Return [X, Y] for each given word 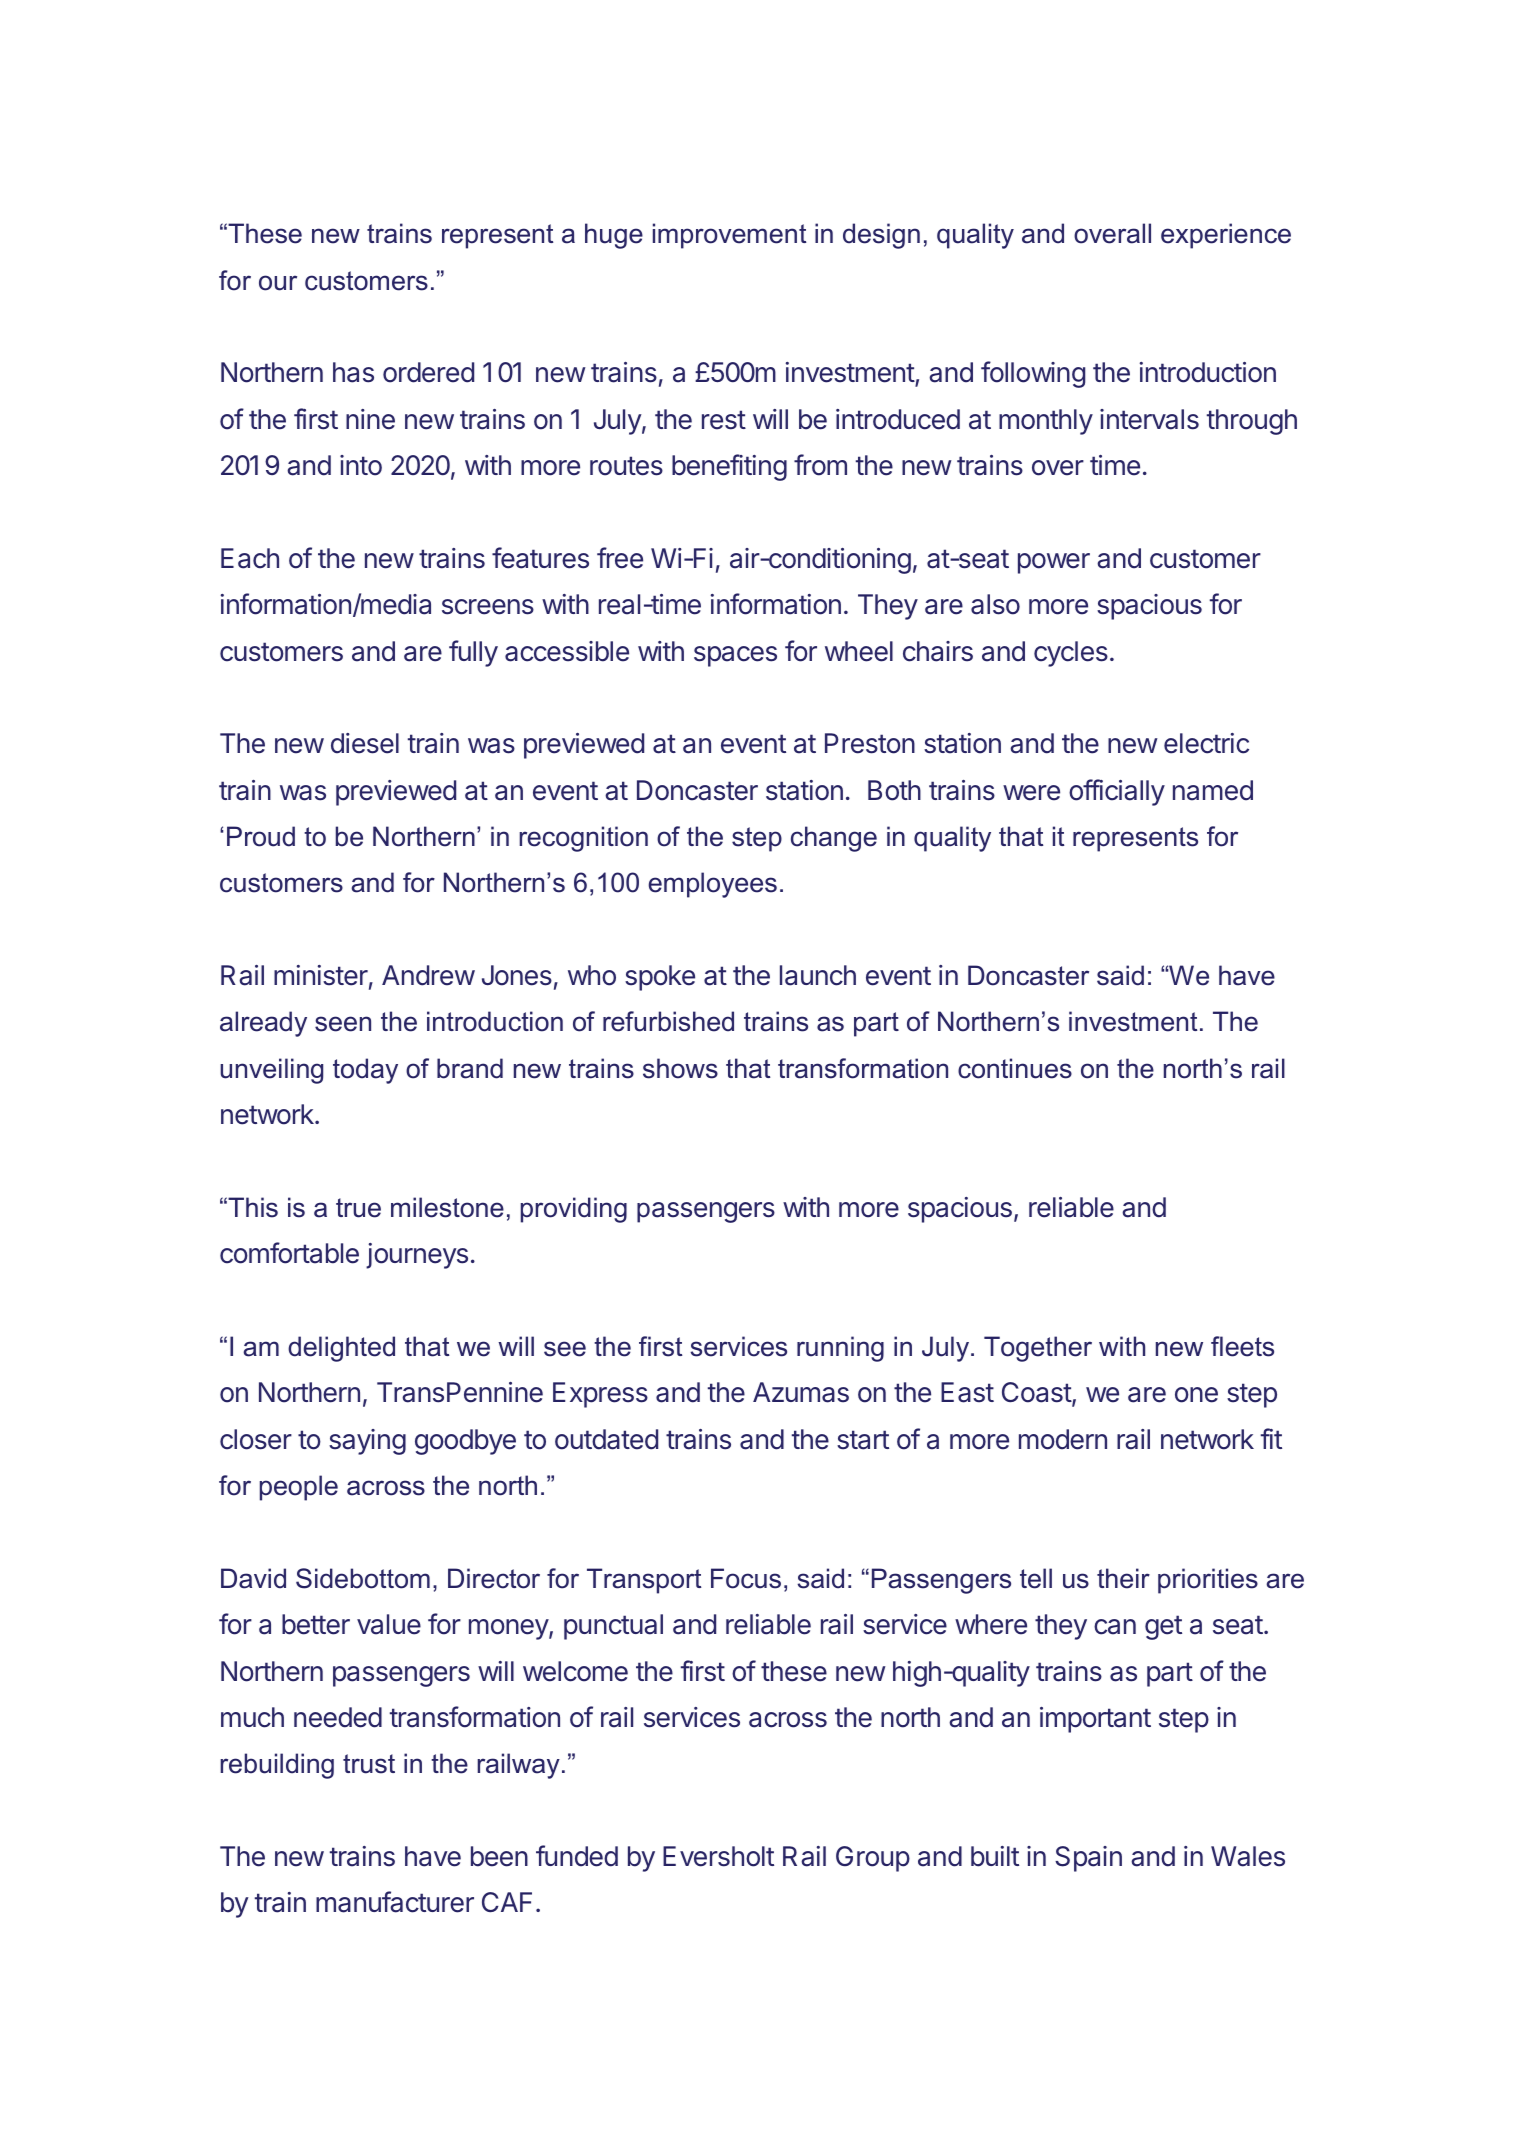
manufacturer [395, 1902]
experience [1226, 236]
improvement [729, 236]
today [365, 1071]
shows [680, 1068]
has [353, 372]
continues [1015, 1068]
